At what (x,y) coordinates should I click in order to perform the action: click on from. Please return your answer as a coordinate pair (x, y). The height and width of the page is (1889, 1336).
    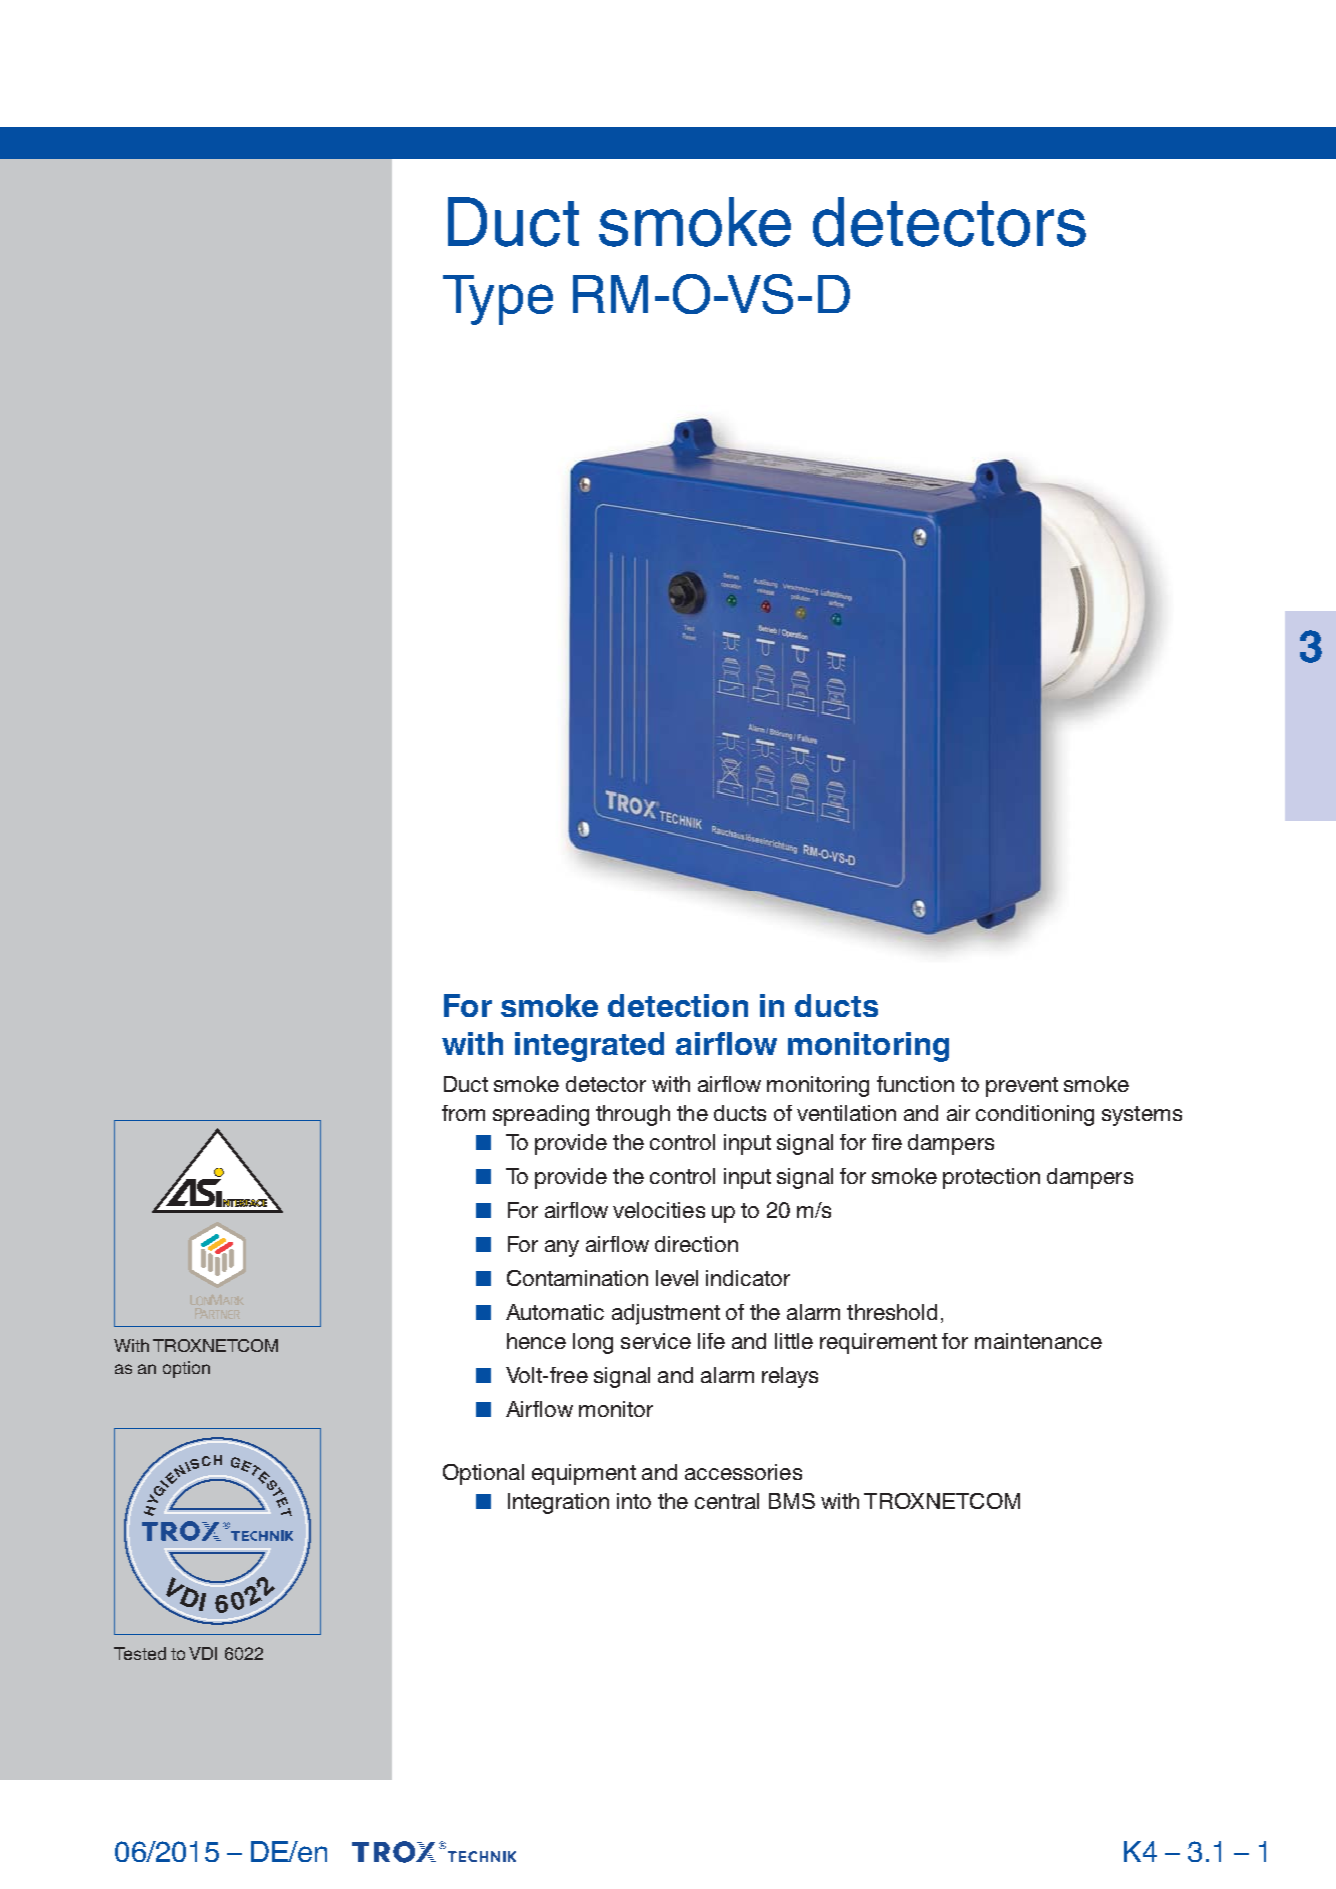
    Looking at the image, I should click on (463, 1113).
